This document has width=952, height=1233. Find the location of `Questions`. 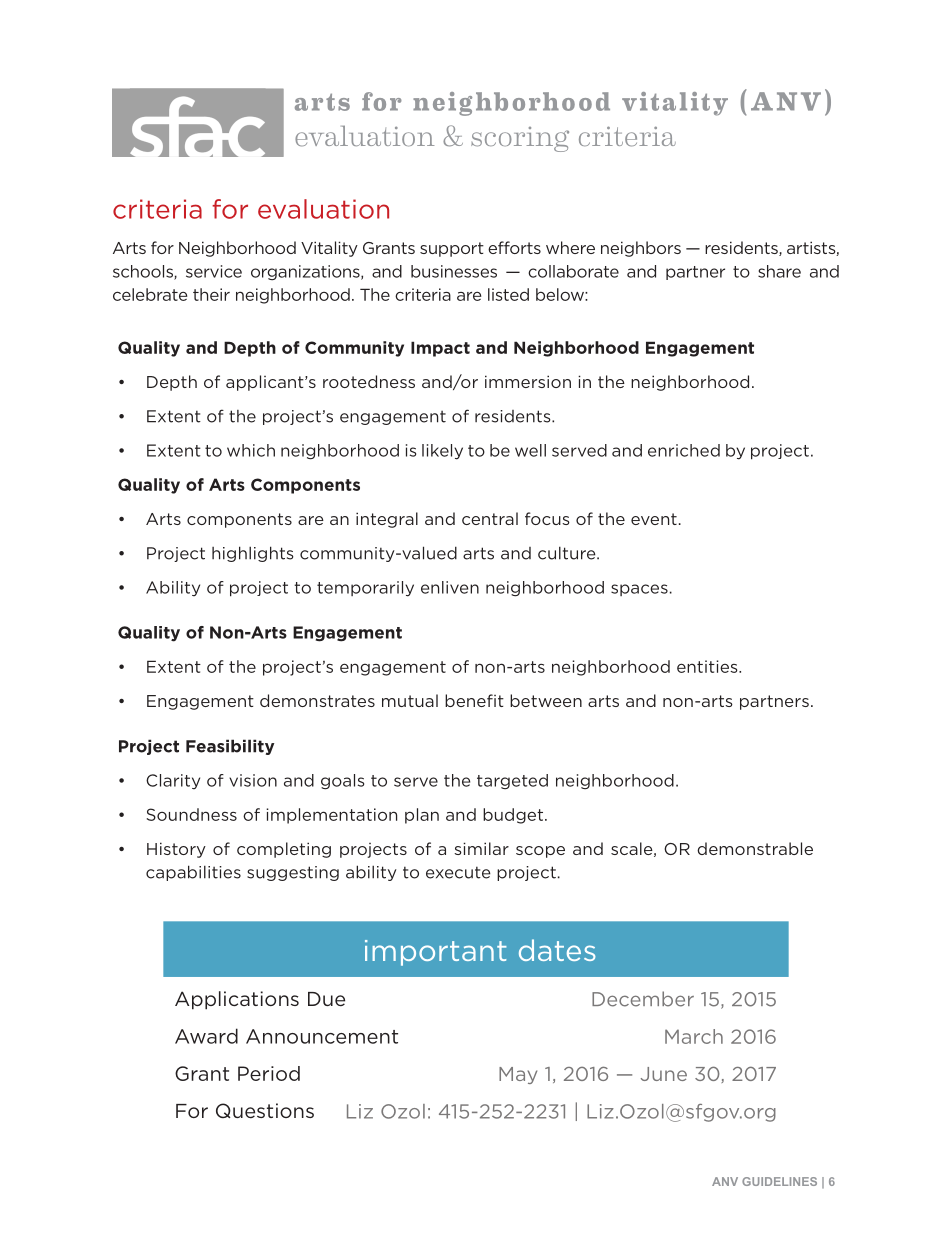

Questions is located at coordinates (265, 1110).
